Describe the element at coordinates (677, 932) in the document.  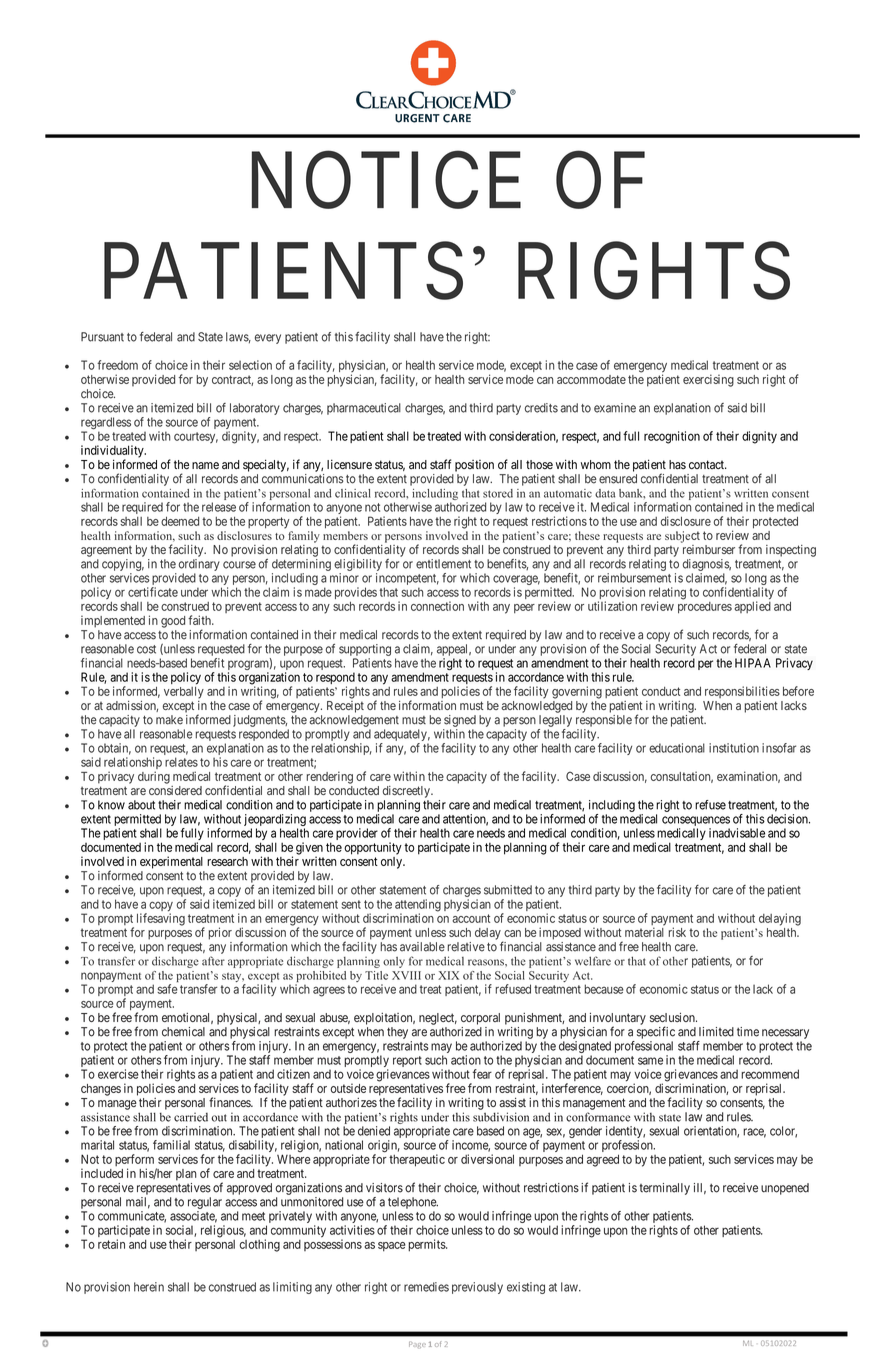
I see `risk` at that location.
